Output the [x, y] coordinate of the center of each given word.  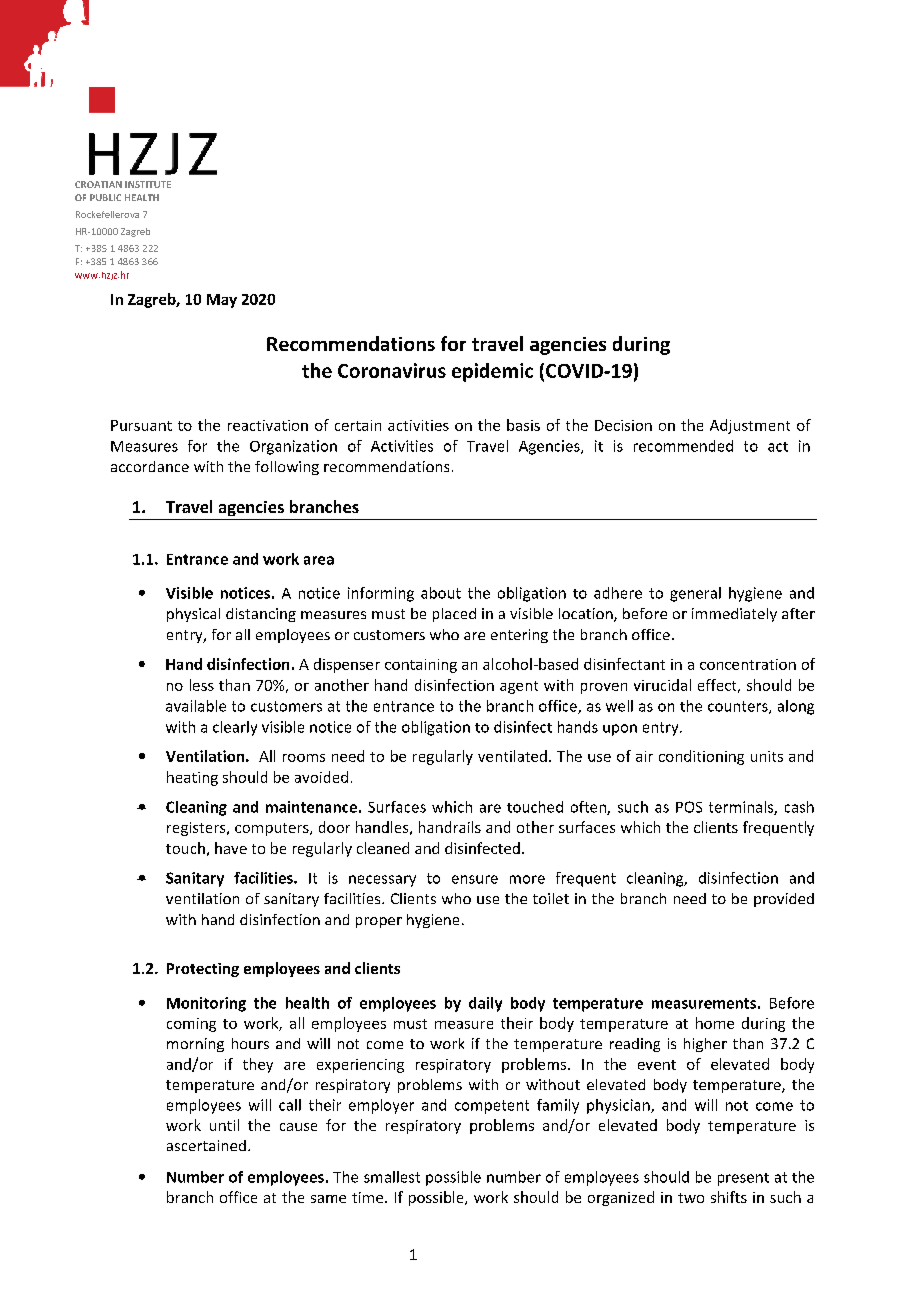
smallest [392, 1177]
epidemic [492, 372]
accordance [150, 466]
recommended [683, 446]
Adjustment [750, 426]
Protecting [203, 970]
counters [739, 707]
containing [421, 666]
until [224, 1125]
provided [784, 900]
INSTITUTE [148, 184]
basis [523, 425]
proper [379, 922]
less [202, 685]
